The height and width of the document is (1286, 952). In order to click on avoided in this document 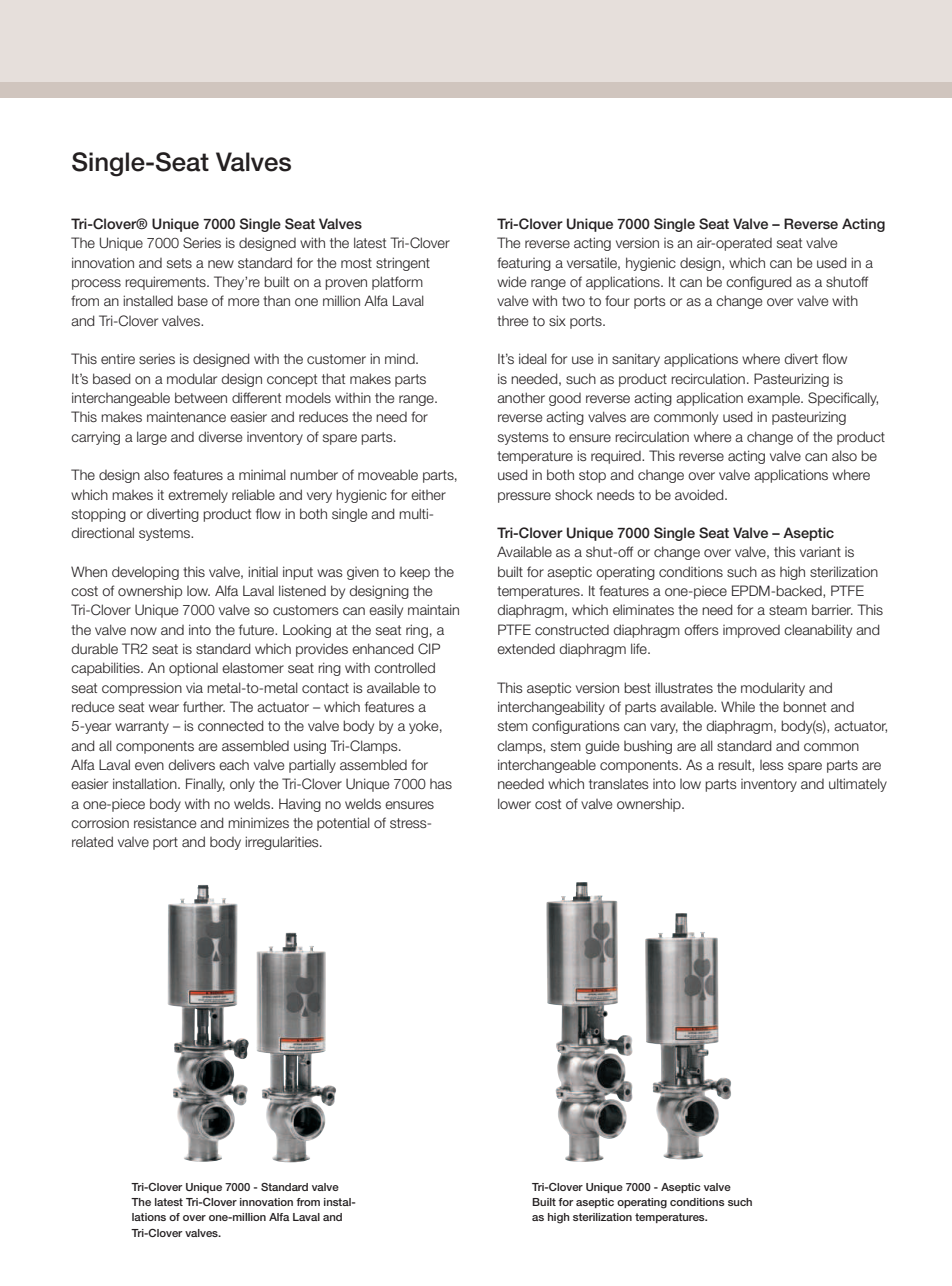, I will do `click(700, 494)`.
